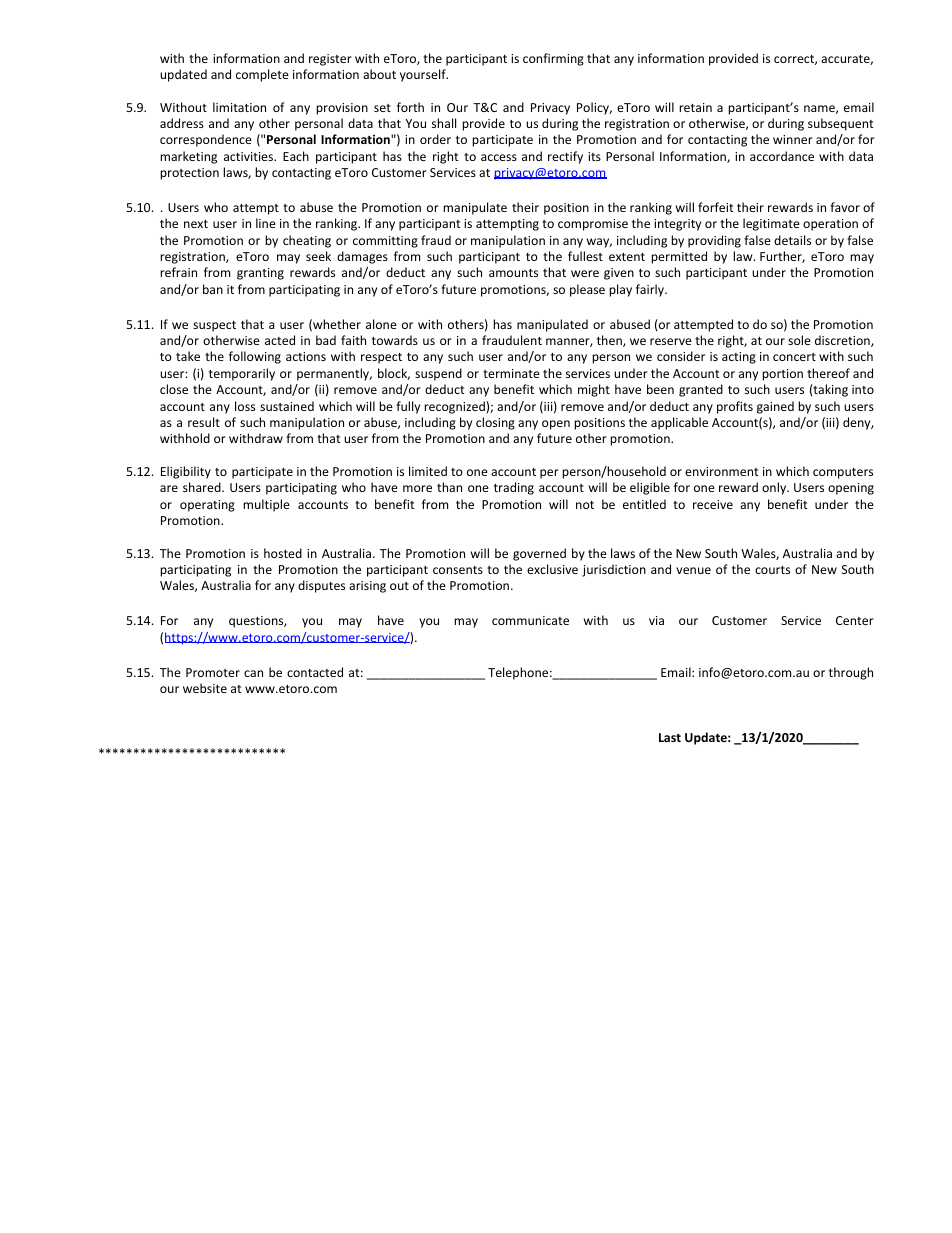 This screenshot has width=952, height=1233. Describe the element at coordinates (670, 737) in the screenshot. I see `Last` at that location.
